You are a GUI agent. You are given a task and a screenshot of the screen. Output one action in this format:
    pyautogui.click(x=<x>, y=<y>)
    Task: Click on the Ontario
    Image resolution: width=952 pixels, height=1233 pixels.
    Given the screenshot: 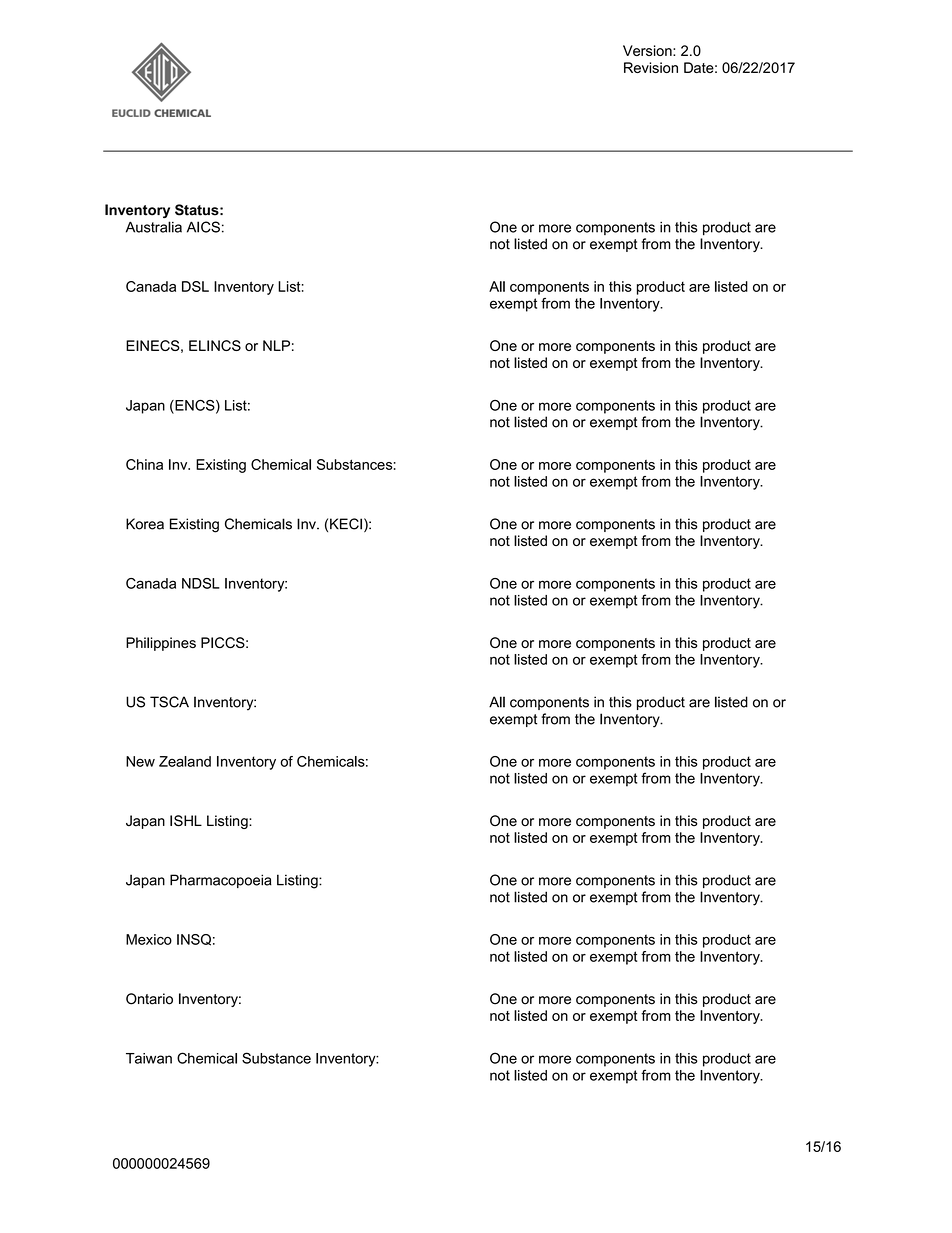 What is the action you would take?
    pyautogui.click(x=149, y=999)
